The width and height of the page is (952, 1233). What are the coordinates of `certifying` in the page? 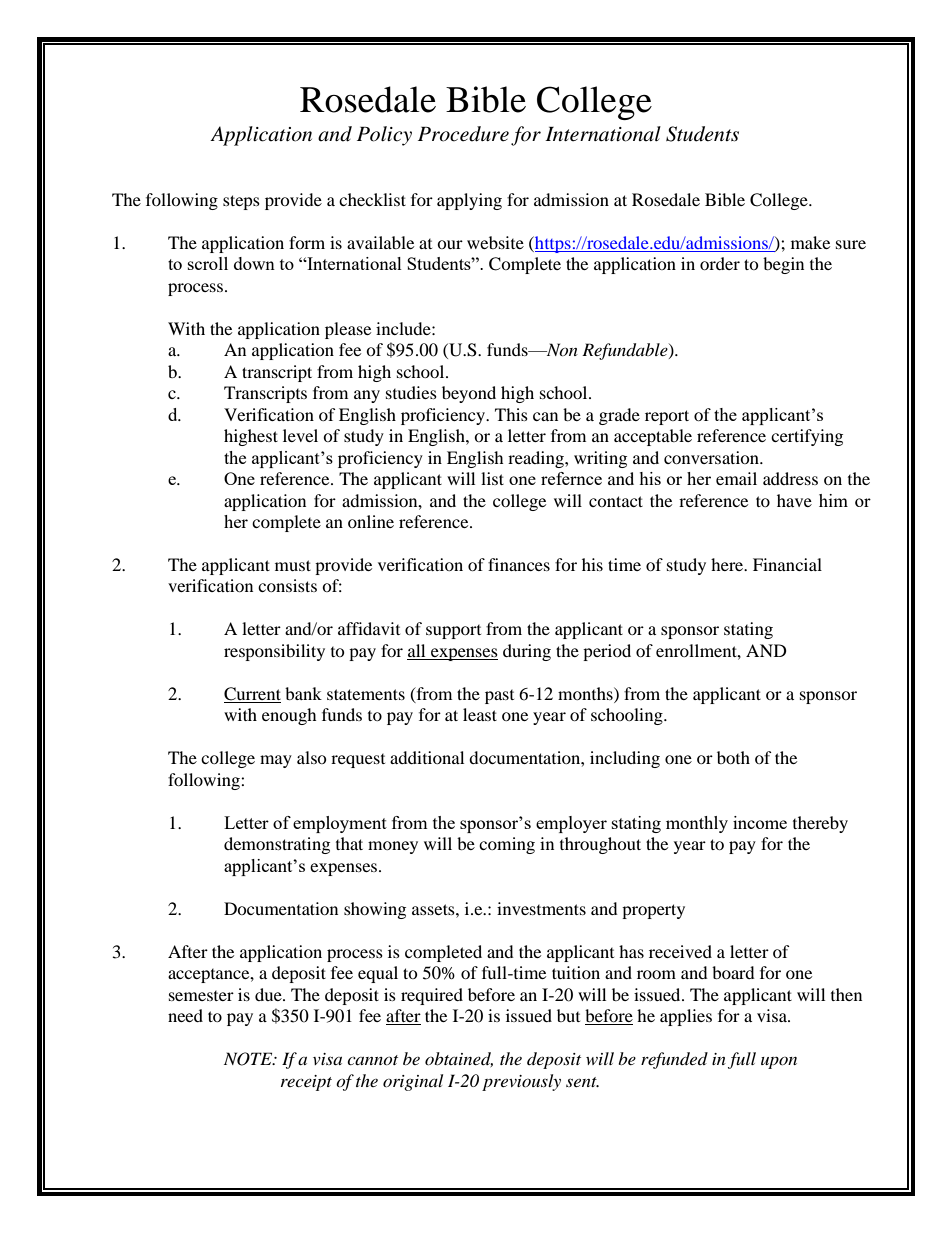 It's located at (807, 437).
